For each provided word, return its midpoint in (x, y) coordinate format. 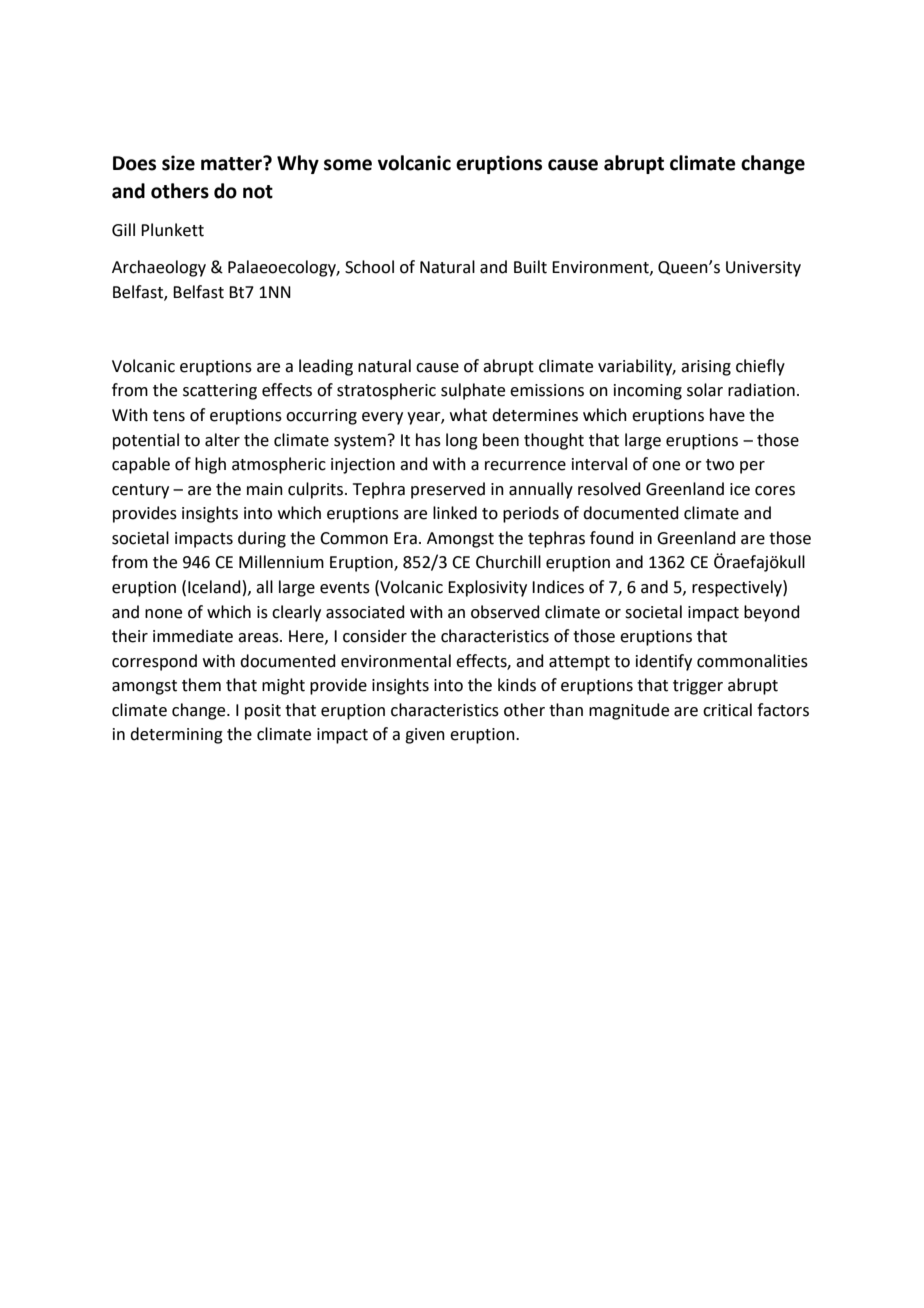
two (720, 465)
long (462, 441)
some (348, 165)
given (425, 736)
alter (222, 440)
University (763, 269)
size (178, 163)
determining (176, 735)
